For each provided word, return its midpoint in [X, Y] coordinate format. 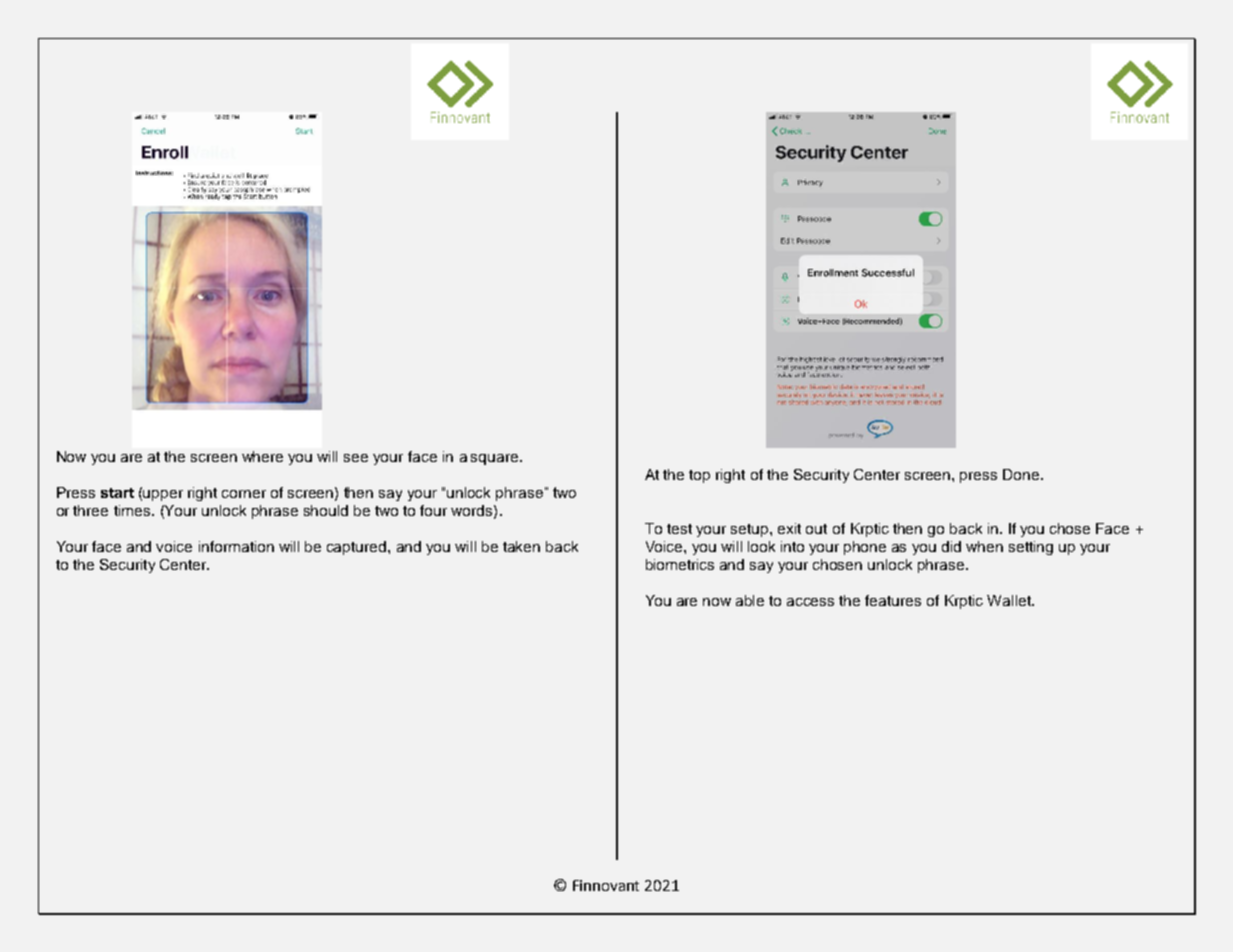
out [816, 529]
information [236, 546]
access [810, 602]
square [496, 459]
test [679, 529]
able [750, 600]
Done [1022, 474]
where [262, 456]
